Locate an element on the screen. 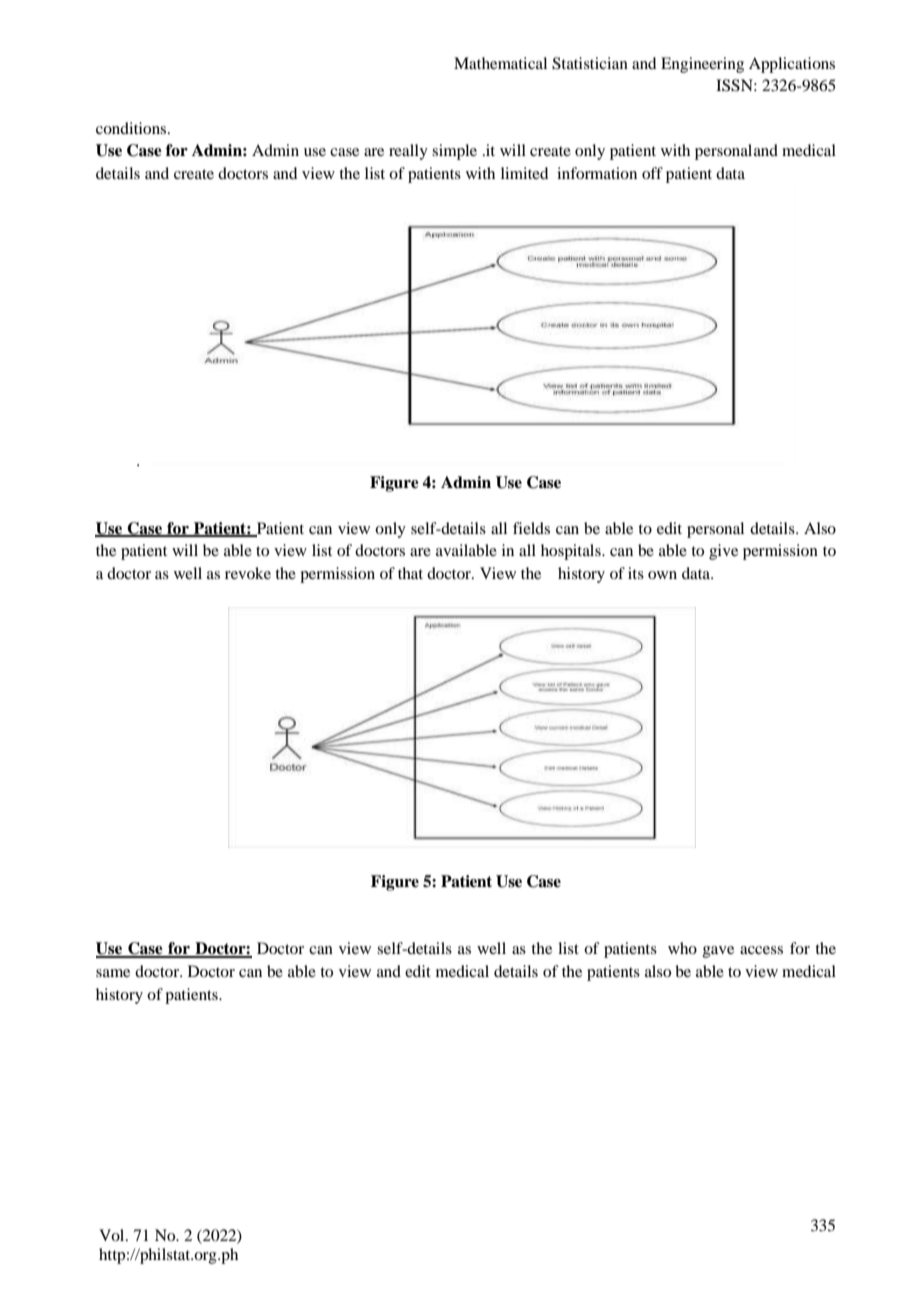  conditions is located at coordinates (132, 128).
